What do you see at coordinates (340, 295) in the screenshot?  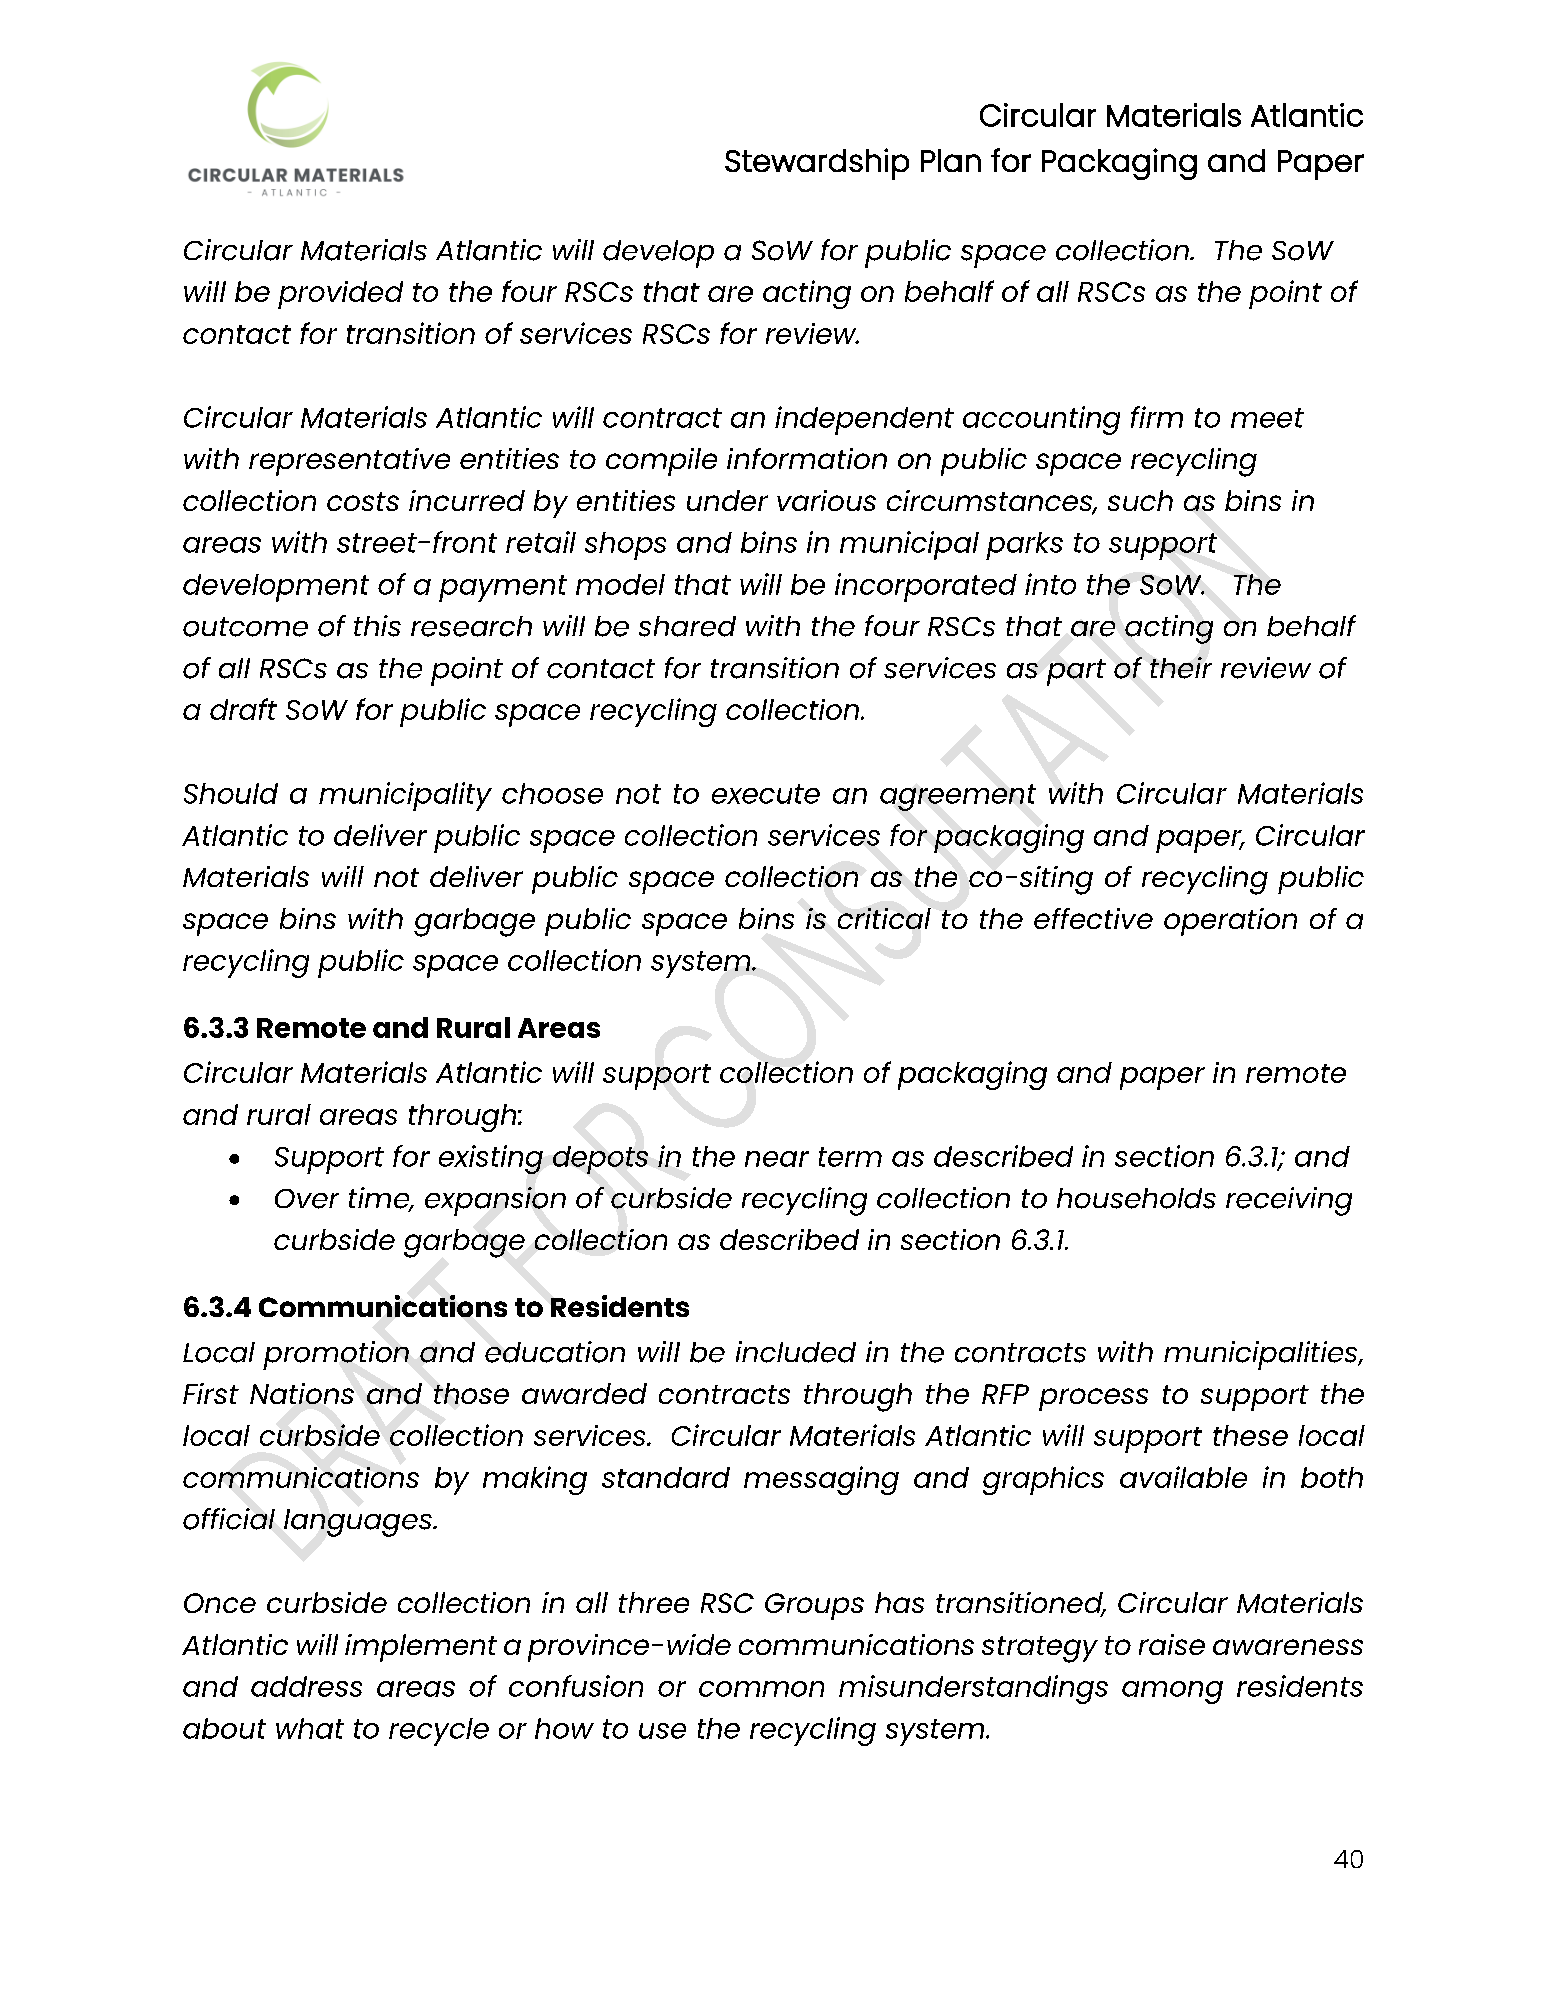 I see `provided` at bounding box center [340, 295].
